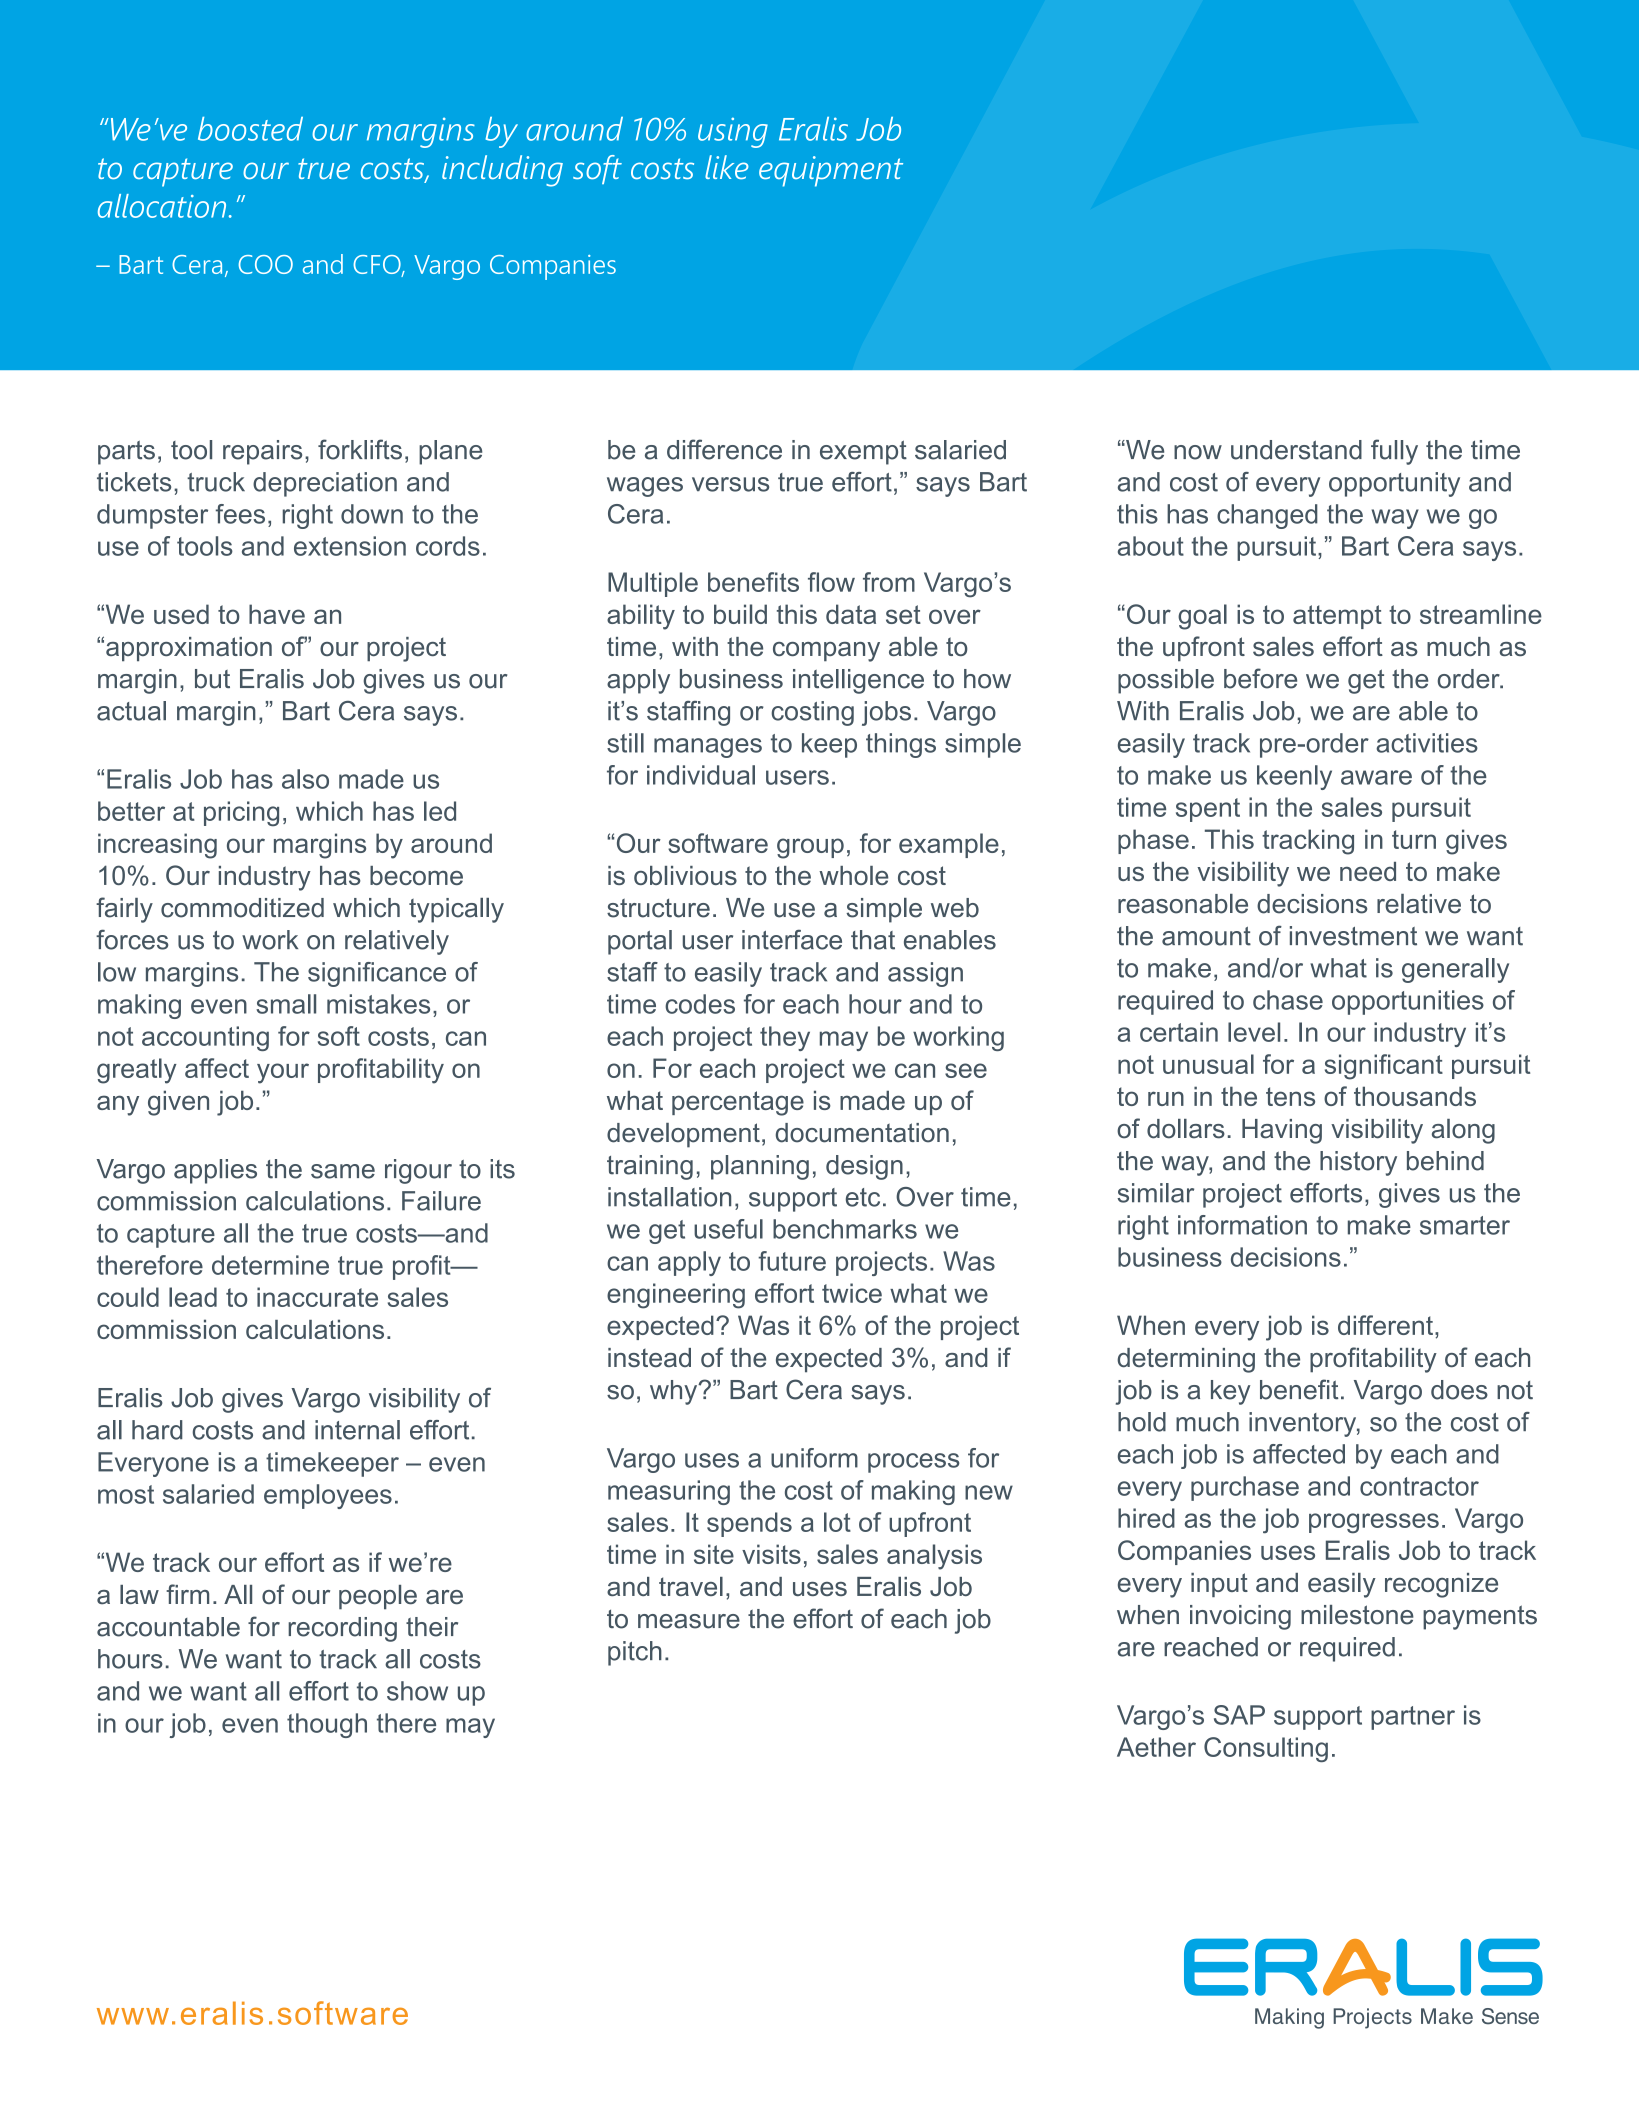 This screenshot has height=2121, width=1639. What do you see at coordinates (1394, 484) in the screenshot?
I see `opportunity` at bounding box center [1394, 484].
